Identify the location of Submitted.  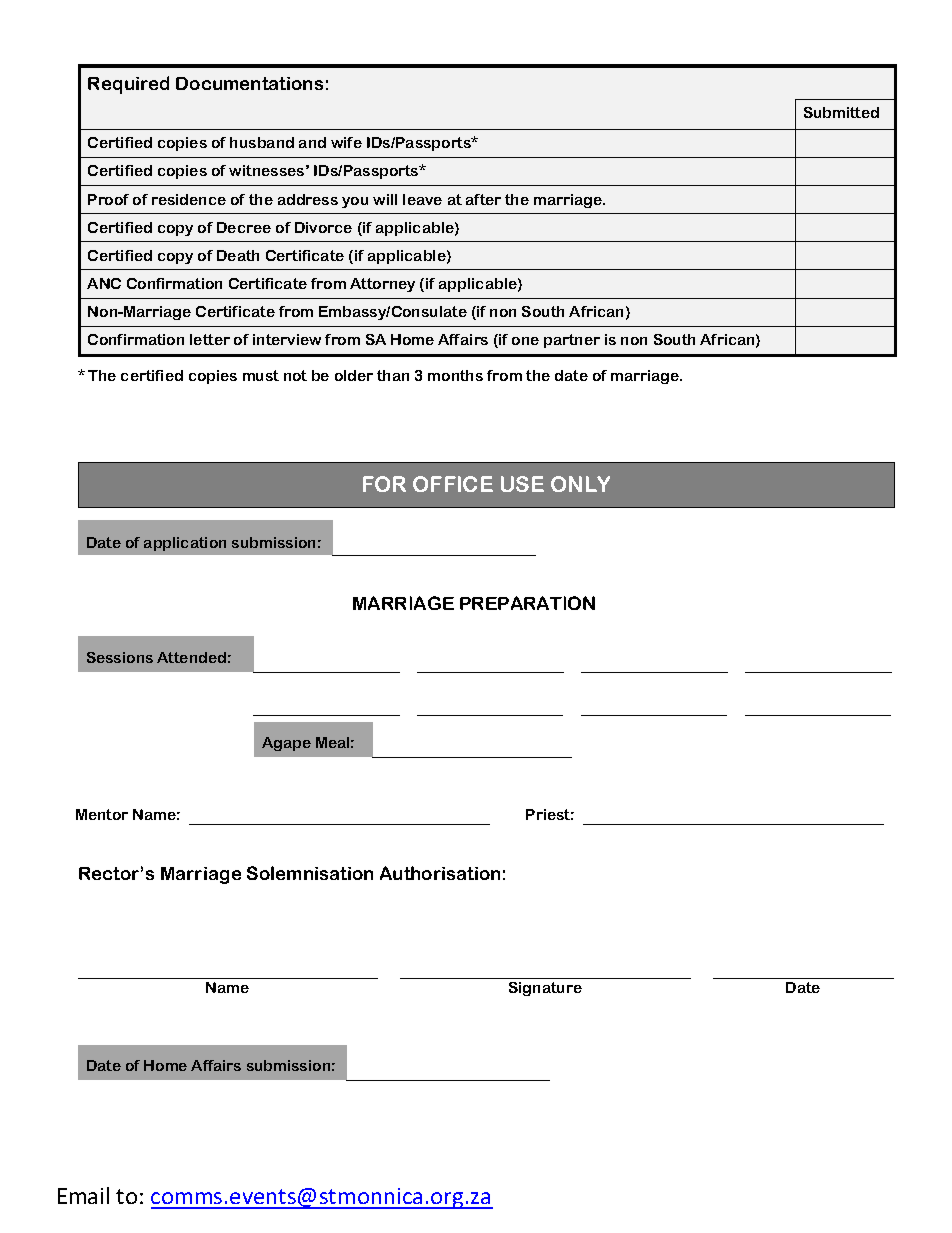
(841, 112).
